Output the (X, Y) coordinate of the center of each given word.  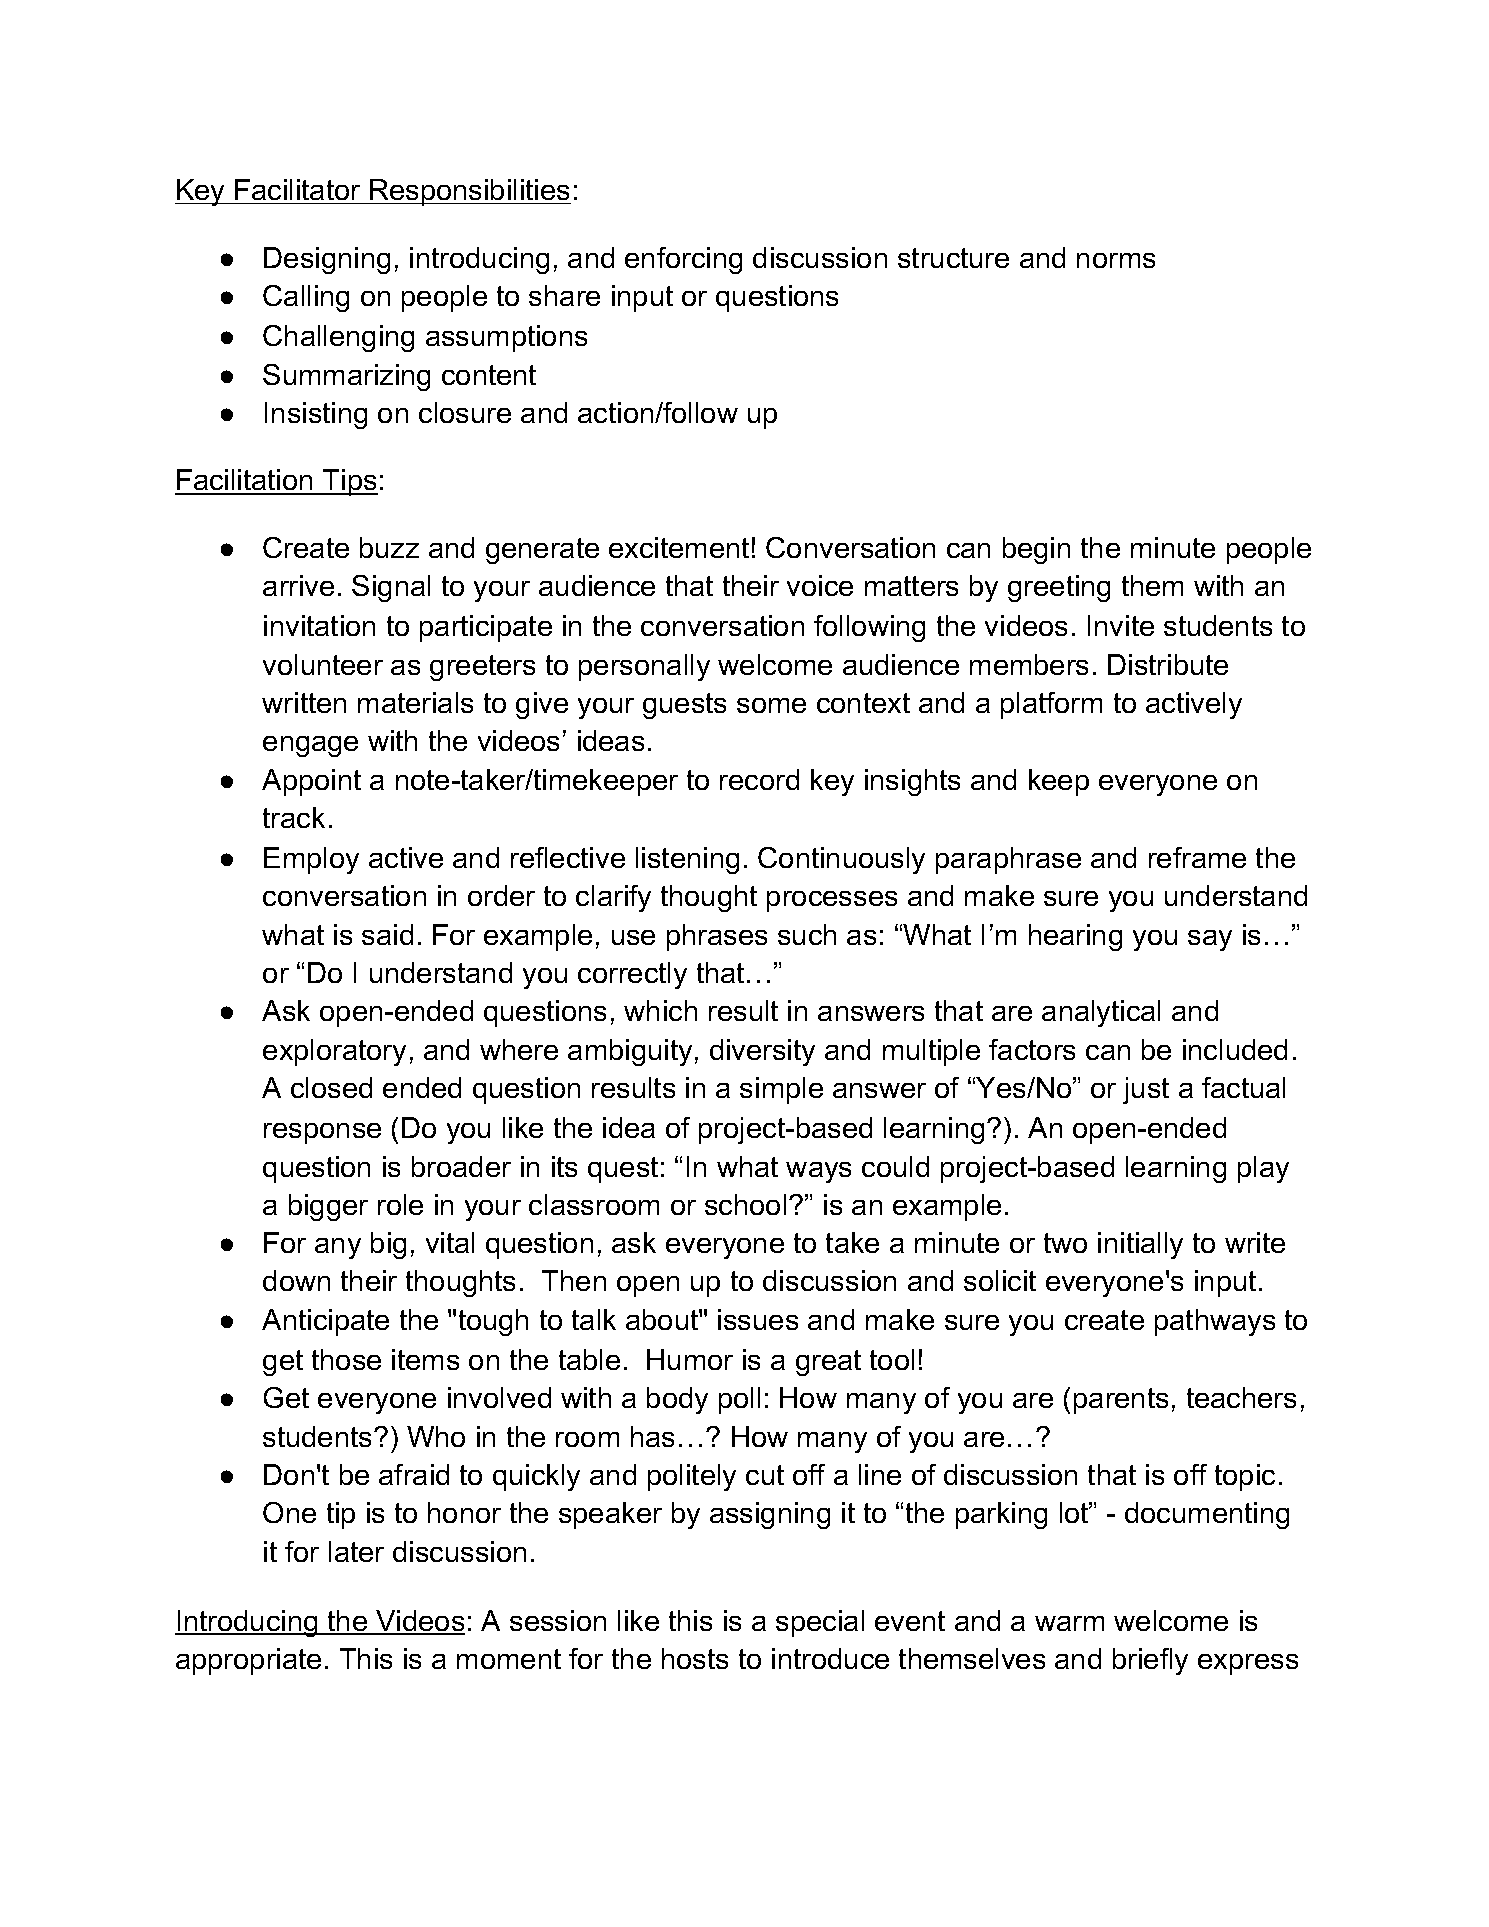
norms (1116, 260)
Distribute (1168, 664)
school (745, 1204)
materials (415, 702)
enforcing (683, 260)
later (356, 1551)
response (322, 1133)
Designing (327, 260)
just (1146, 1090)
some (771, 705)
